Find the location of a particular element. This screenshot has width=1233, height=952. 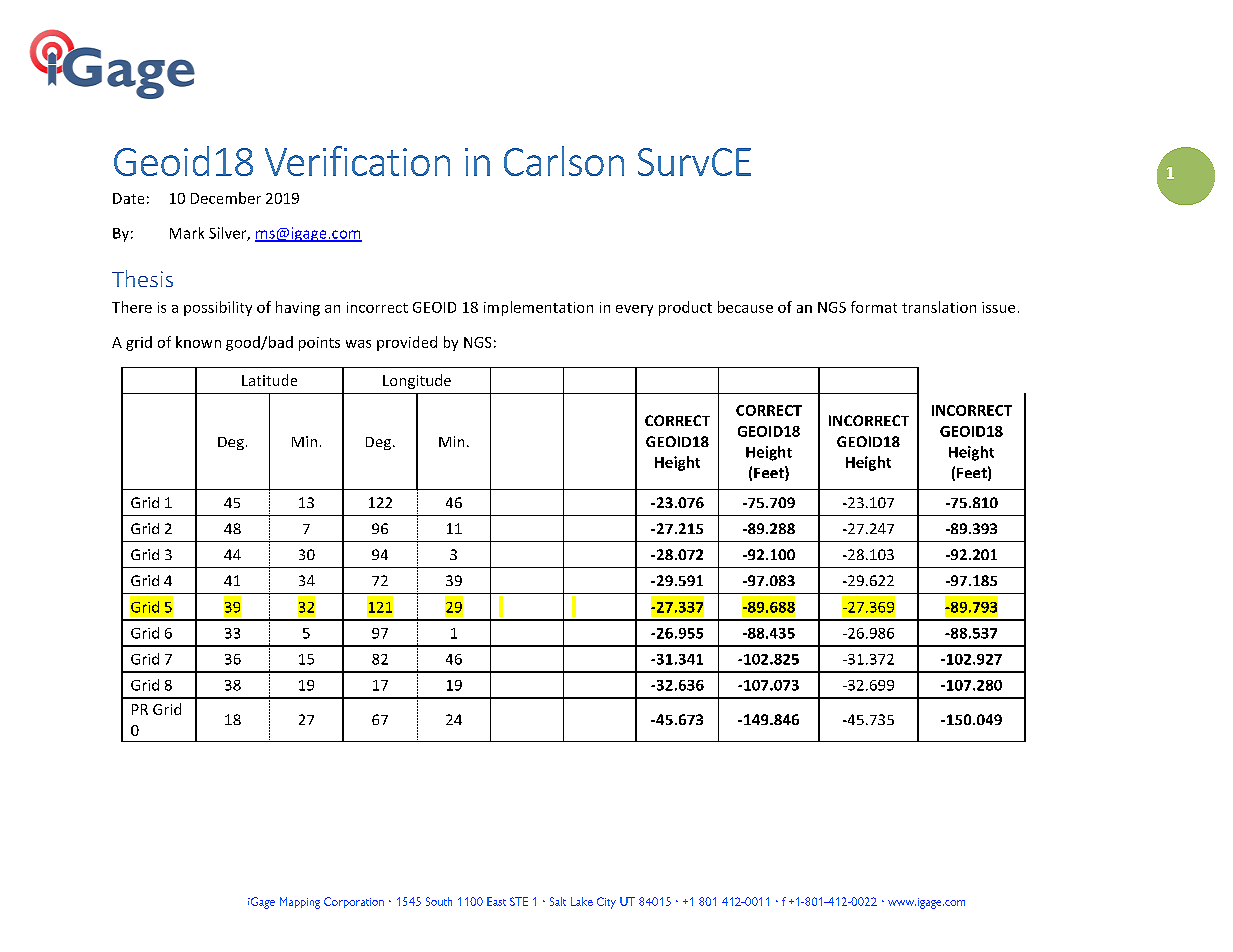

format is located at coordinates (874, 307).
